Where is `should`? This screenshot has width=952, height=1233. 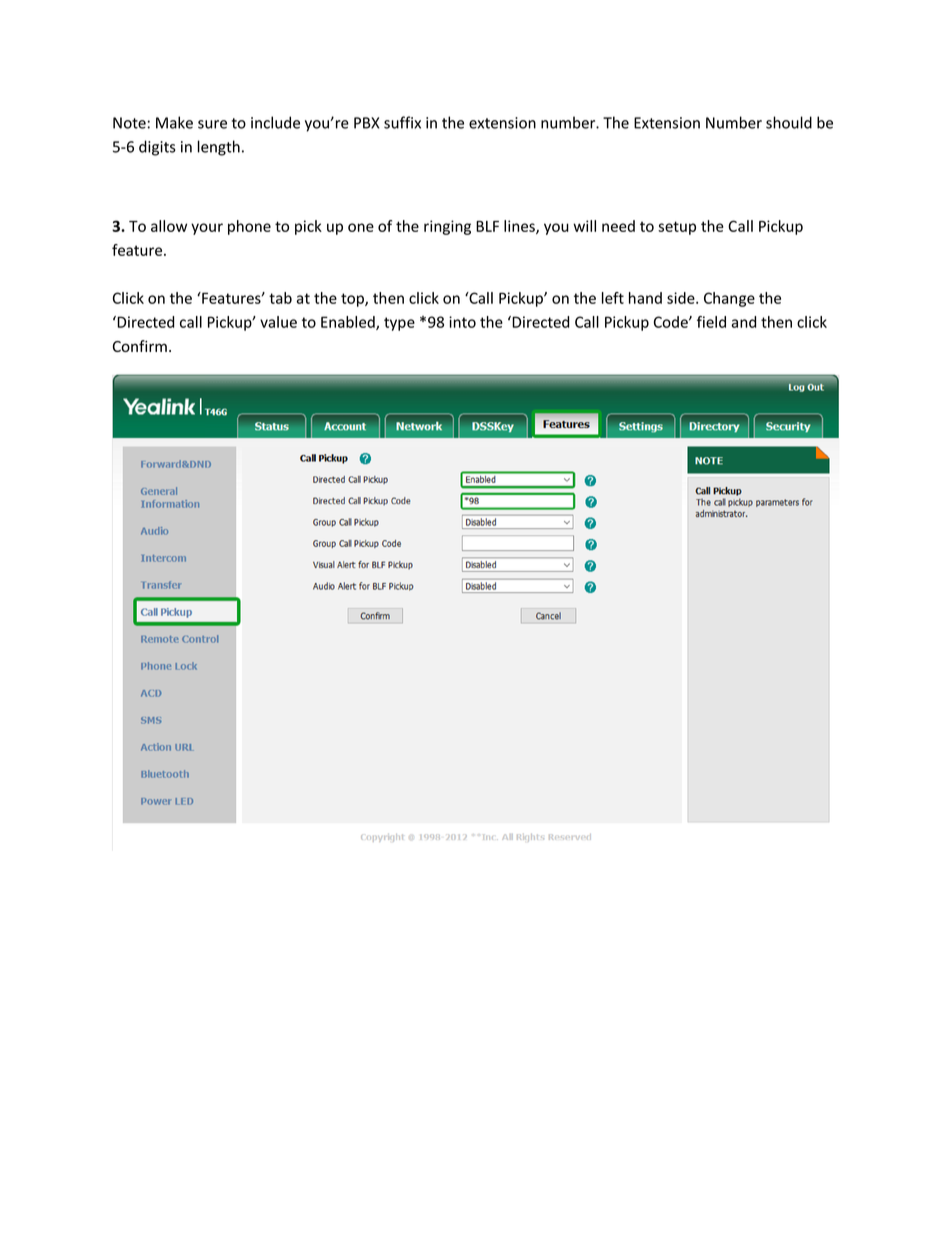 should is located at coordinates (789, 122).
